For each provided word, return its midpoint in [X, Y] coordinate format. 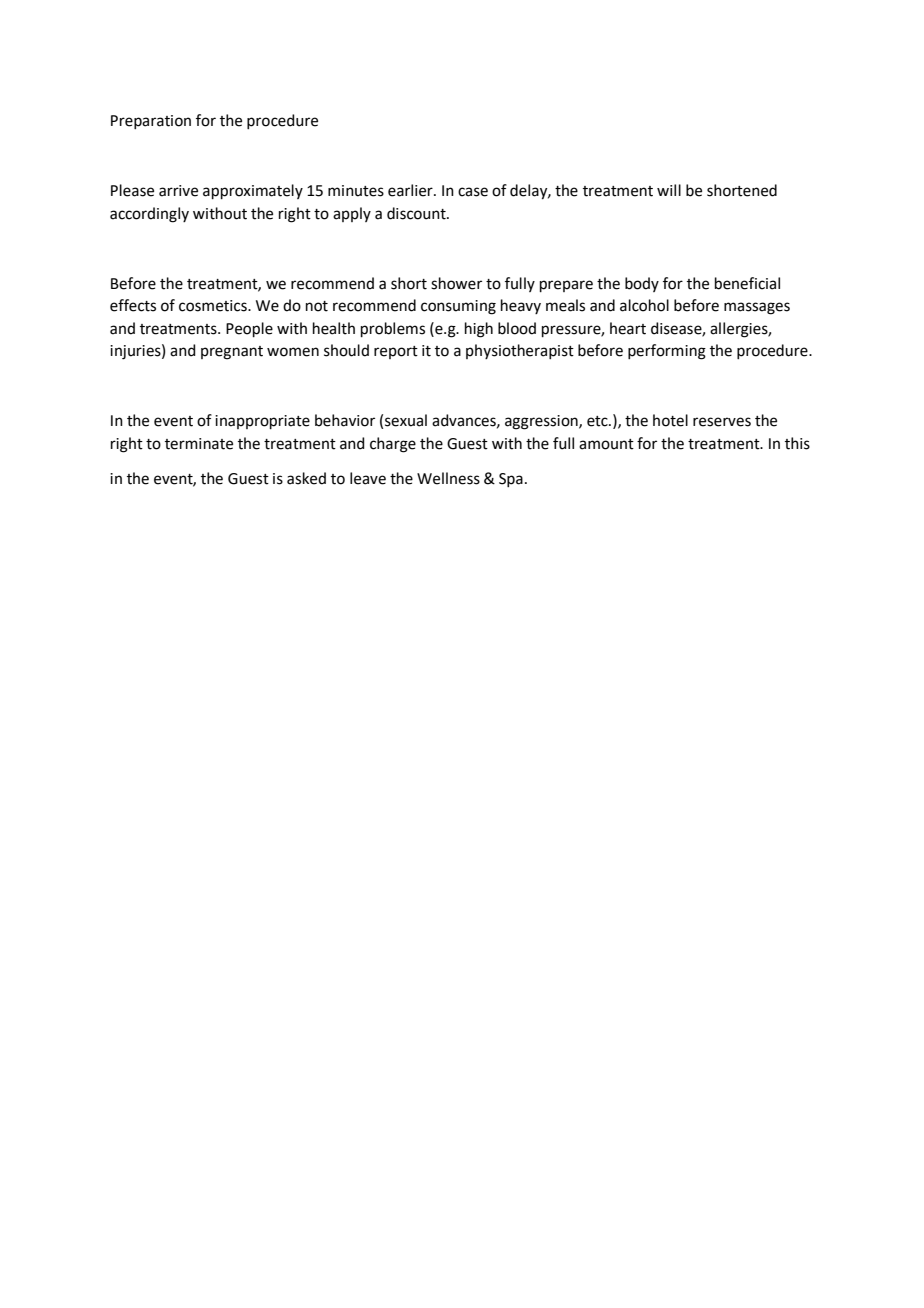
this [797, 443]
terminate [199, 444]
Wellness [448, 478]
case [473, 192]
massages [757, 308]
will [669, 190]
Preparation [151, 122]
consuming [458, 307]
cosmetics [214, 306]
